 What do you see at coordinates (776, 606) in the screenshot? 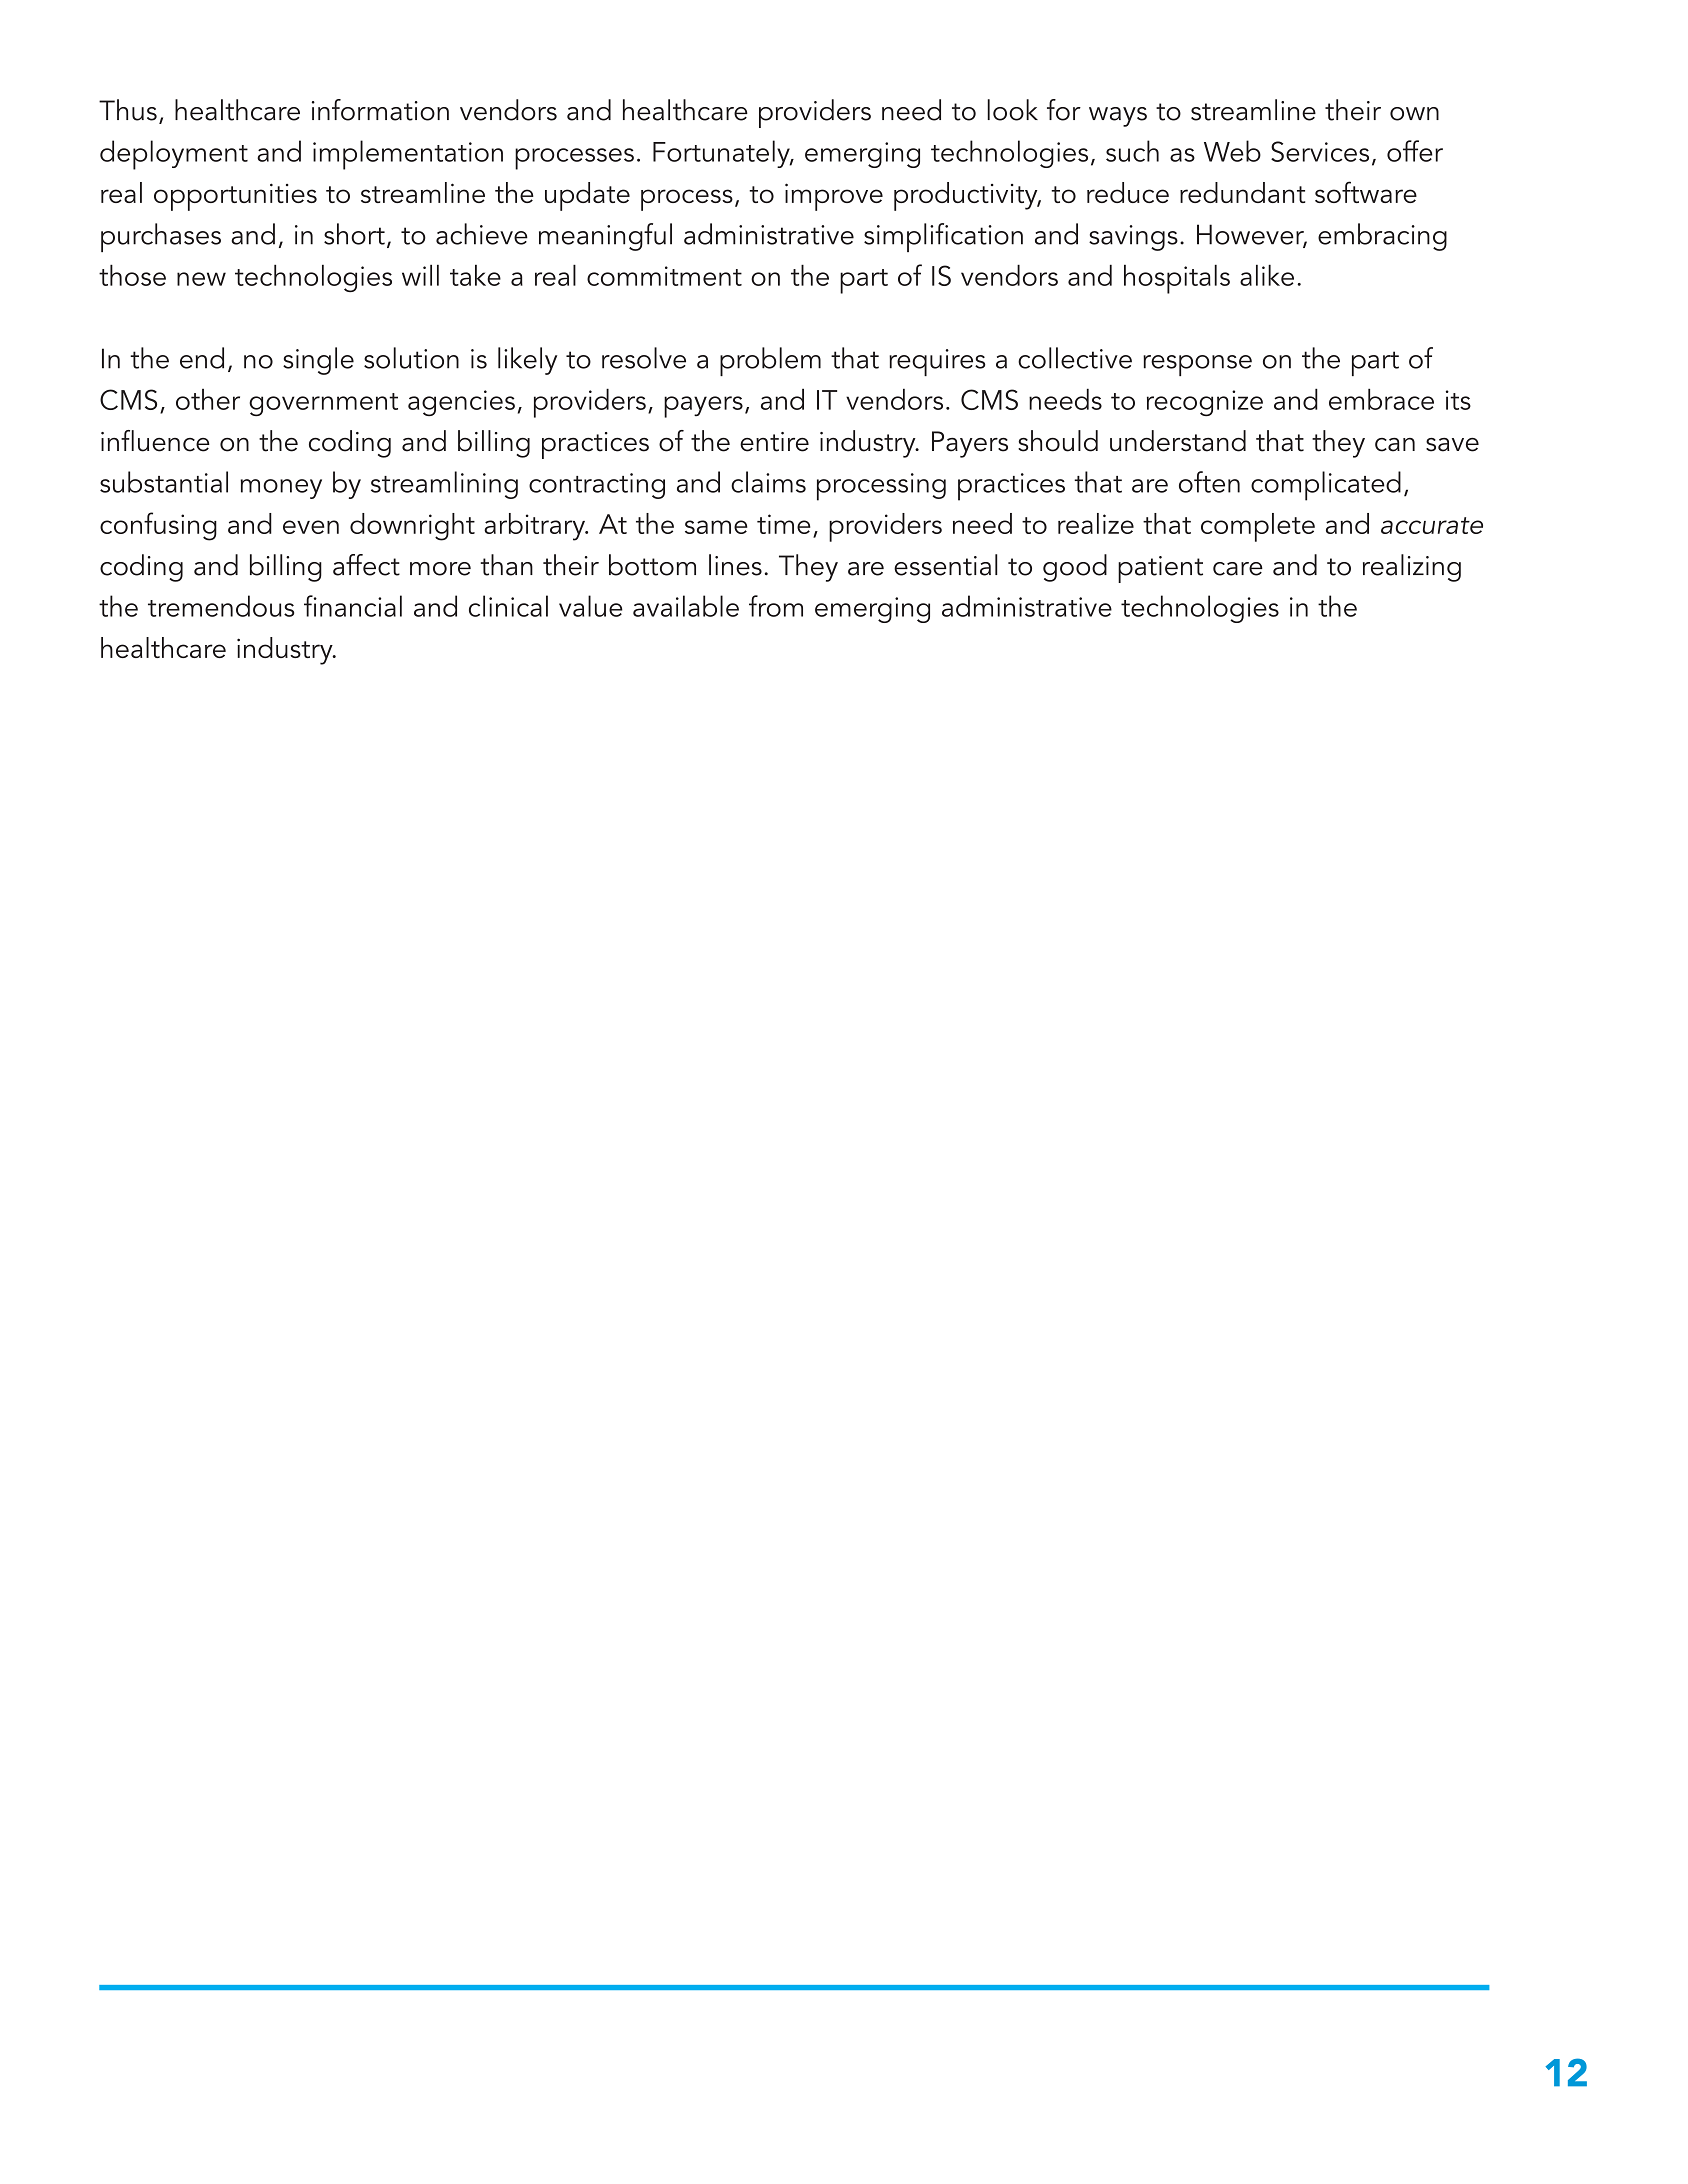
I see `from` at bounding box center [776, 606].
